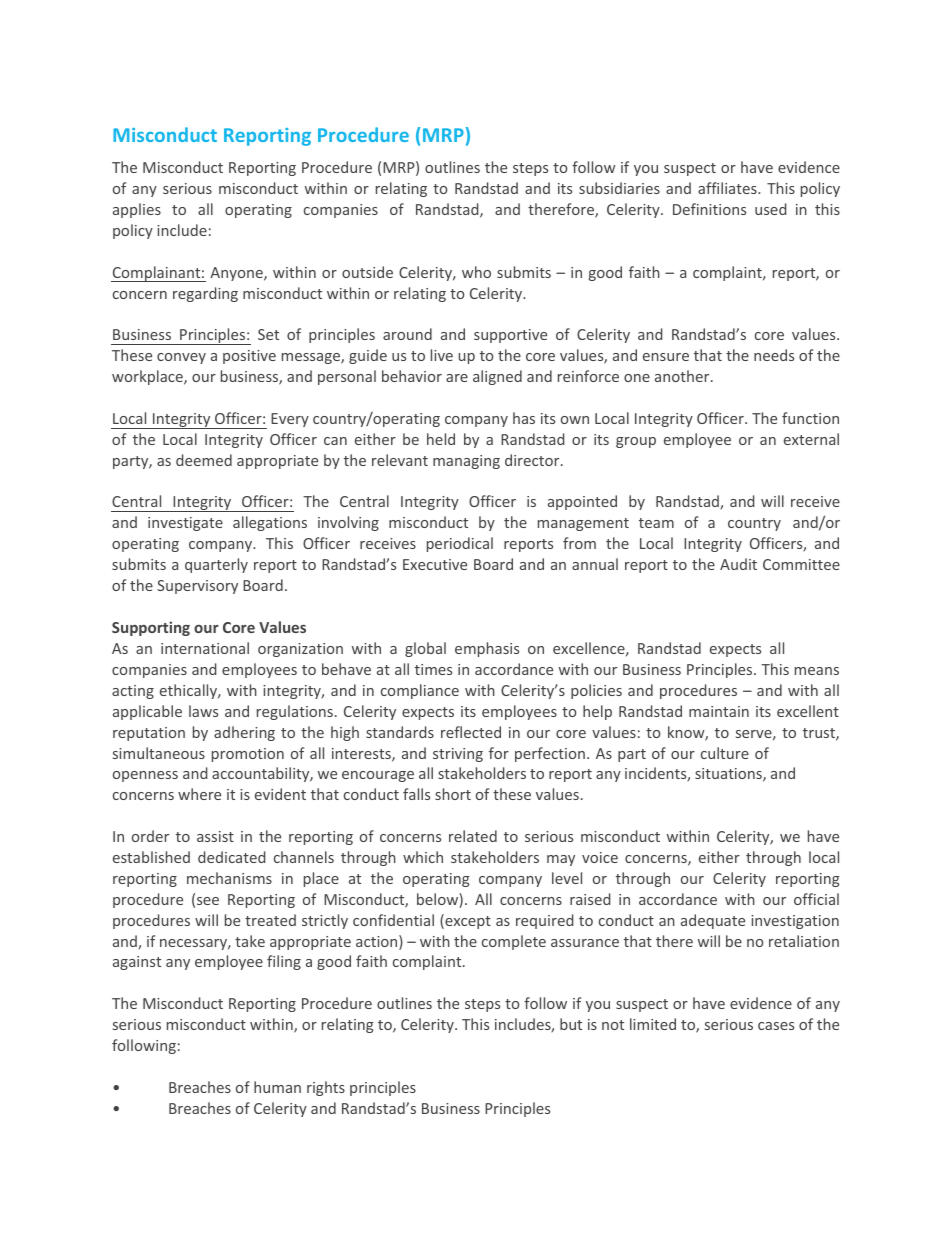  Describe the element at coordinates (810, 418) in the screenshot. I see `function` at that location.
